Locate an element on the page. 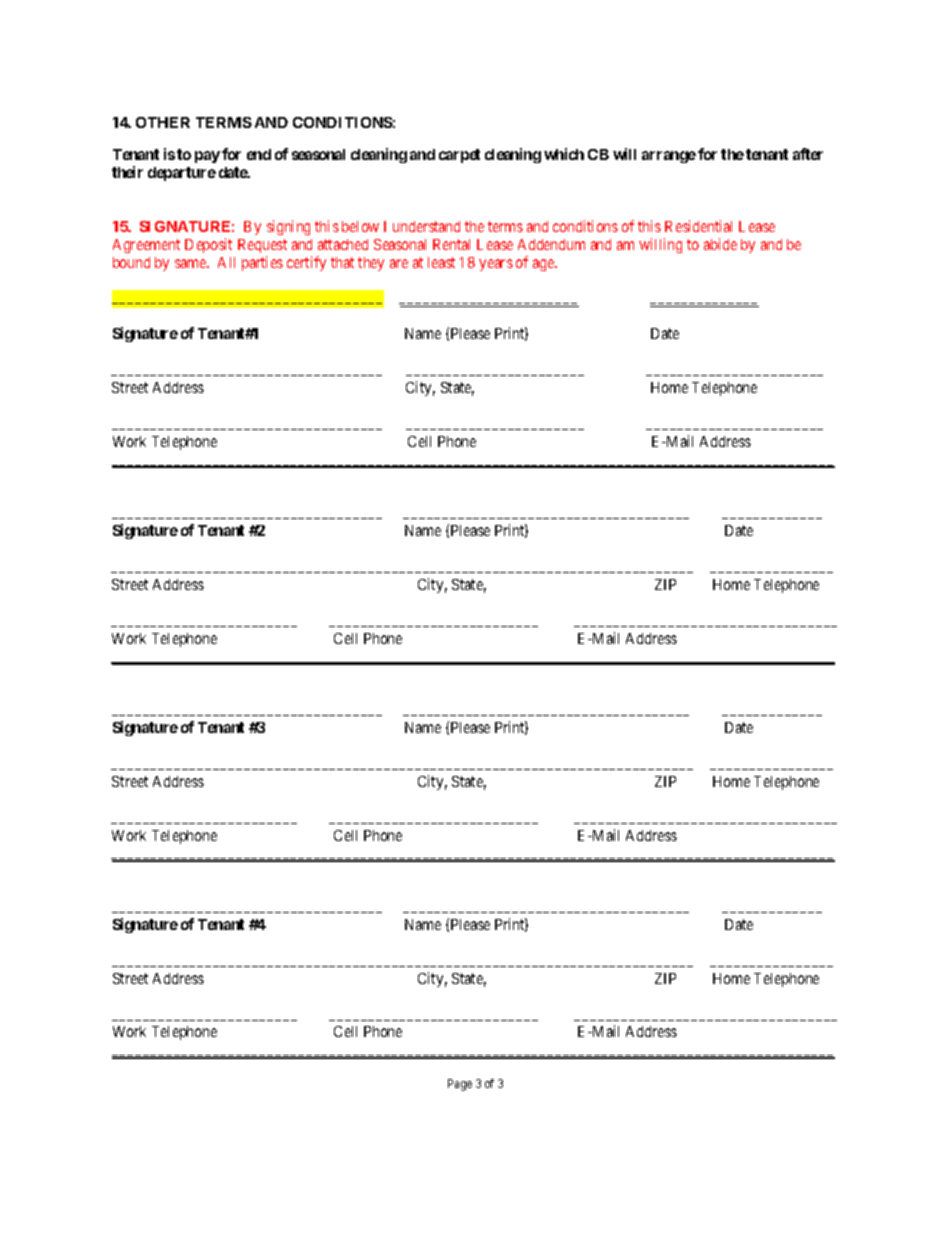  years is located at coordinates (496, 265).
